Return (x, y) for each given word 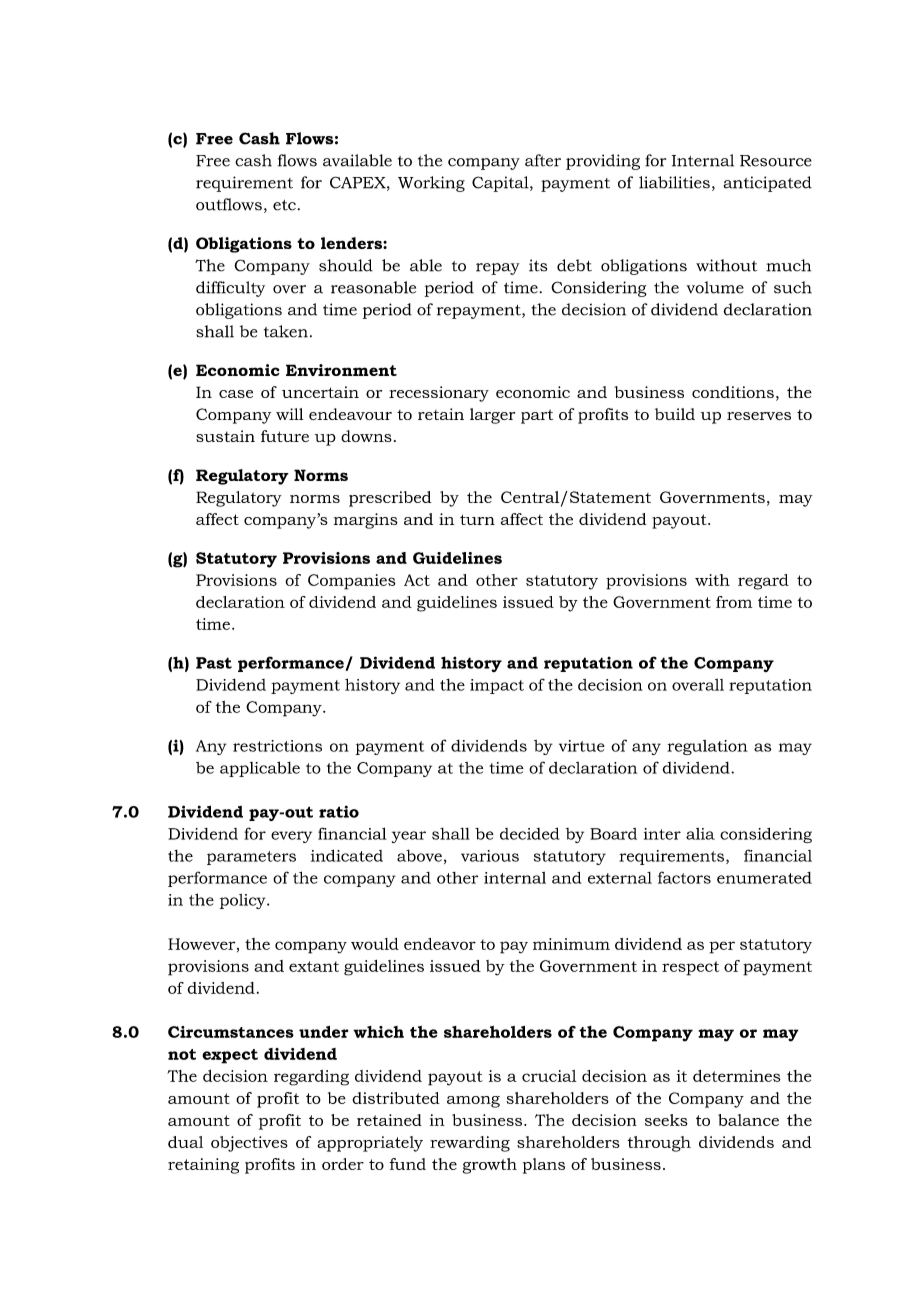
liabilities (674, 182)
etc (284, 205)
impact (497, 686)
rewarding (470, 1144)
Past (214, 663)
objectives (249, 1144)
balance (748, 1120)
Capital (501, 184)
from (734, 602)
